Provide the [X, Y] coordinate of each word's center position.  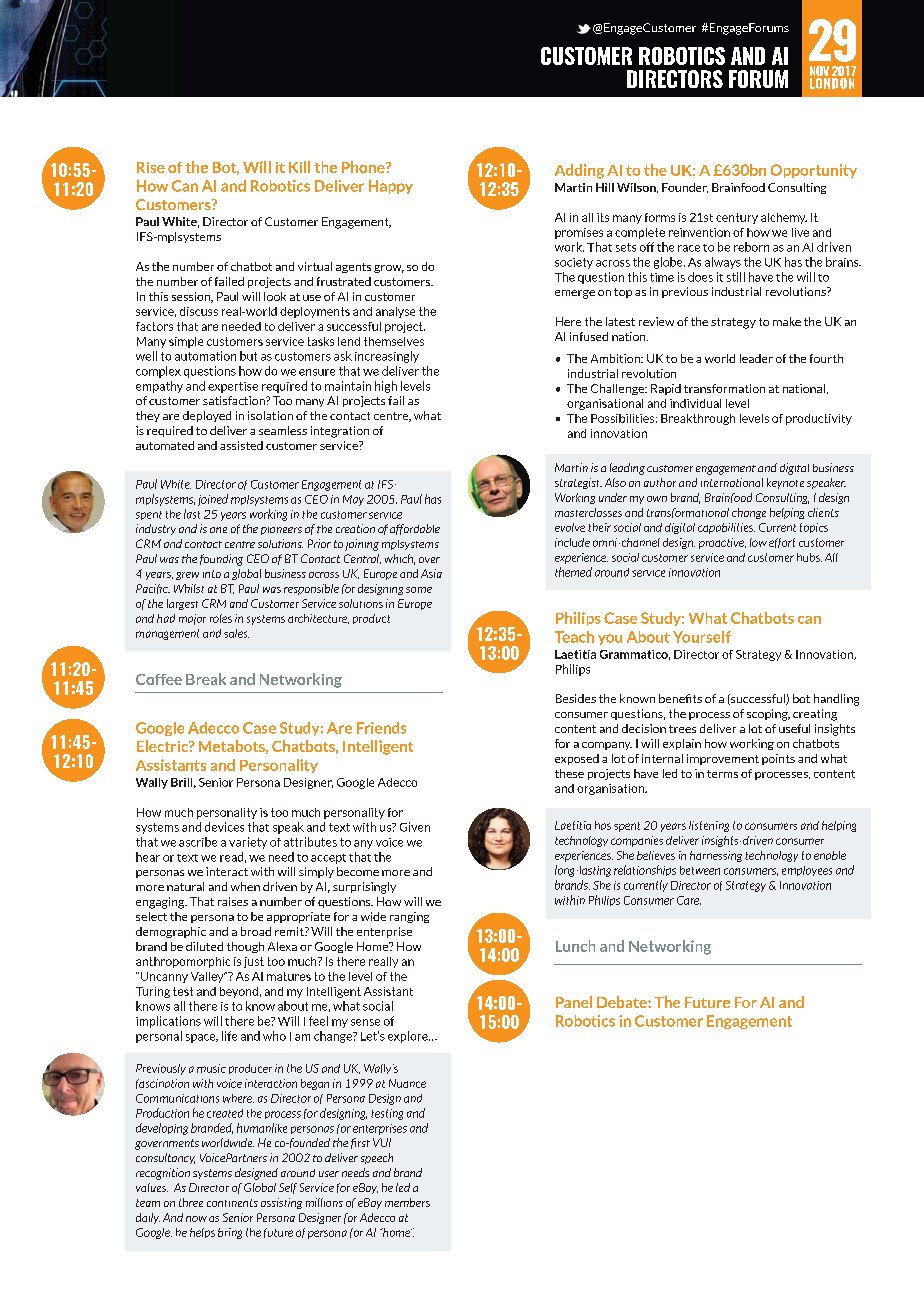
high [386, 387]
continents [232, 1203]
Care [689, 900]
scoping [768, 715]
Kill [299, 167]
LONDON [832, 82]
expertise [233, 387]
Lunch [575, 946]
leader [756, 358]
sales [236, 633]
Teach [574, 637]
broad [256, 931]
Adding [579, 171]
